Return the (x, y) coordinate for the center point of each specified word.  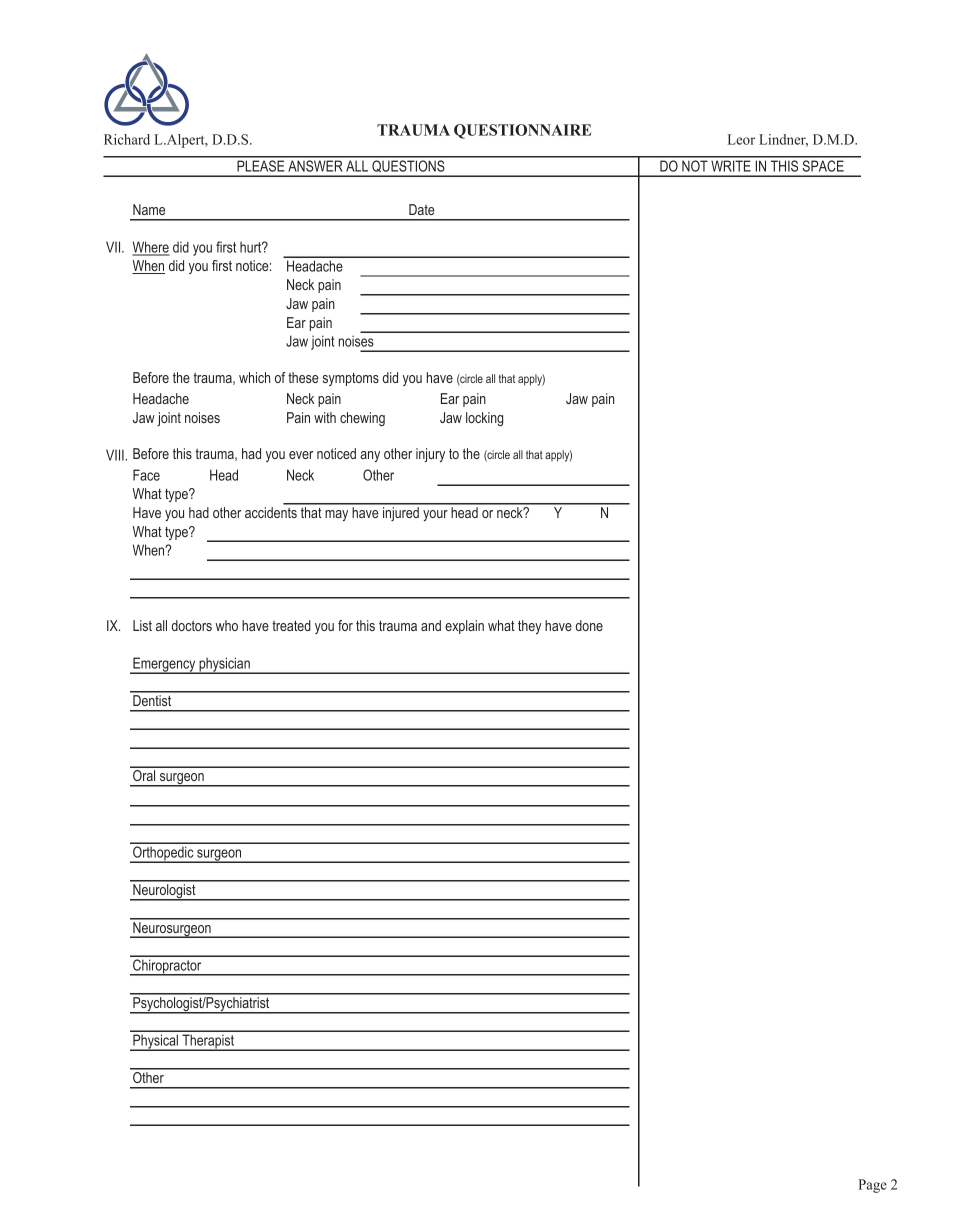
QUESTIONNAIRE (522, 131)
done (589, 625)
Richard (127, 139)
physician (224, 665)
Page (872, 1186)
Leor (741, 139)
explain (464, 627)
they (529, 627)
